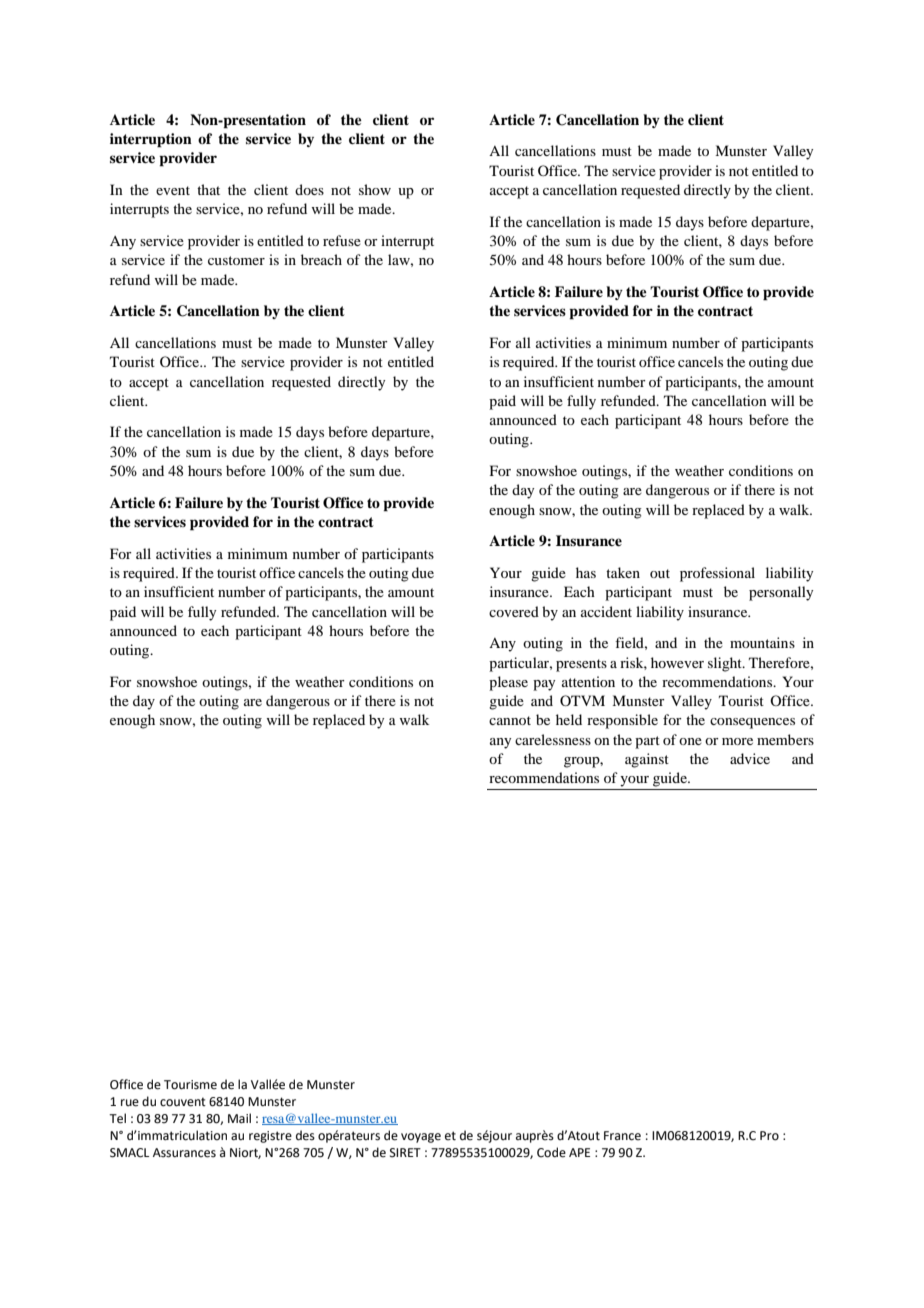 This screenshot has width=924, height=1308. What do you see at coordinates (586, 572) in the screenshot?
I see `has` at bounding box center [586, 572].
